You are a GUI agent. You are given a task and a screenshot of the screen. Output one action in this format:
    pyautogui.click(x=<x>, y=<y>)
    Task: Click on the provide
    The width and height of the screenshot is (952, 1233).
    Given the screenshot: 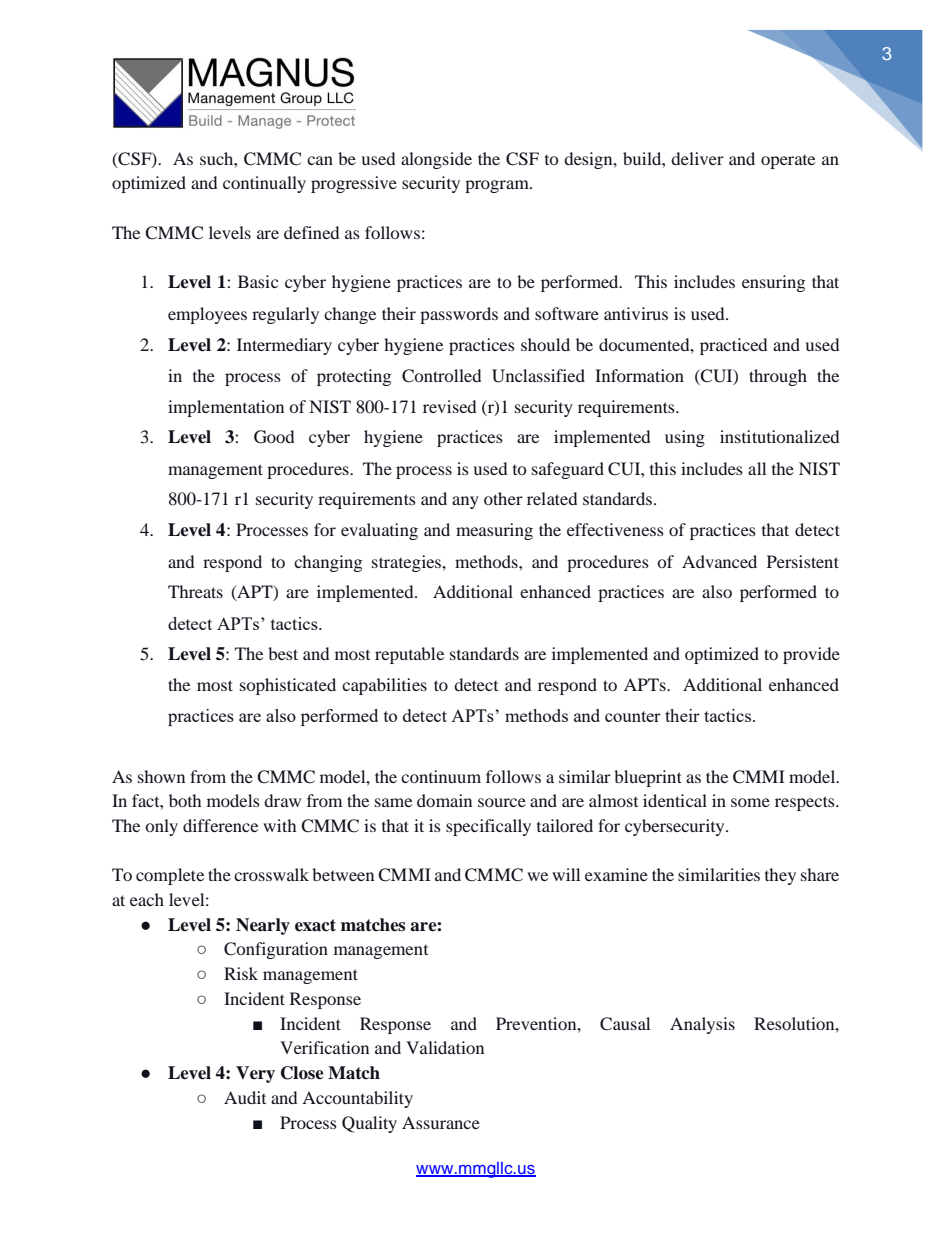 What is the action you would take?
    pyautogui.click(x=811, y=655)
